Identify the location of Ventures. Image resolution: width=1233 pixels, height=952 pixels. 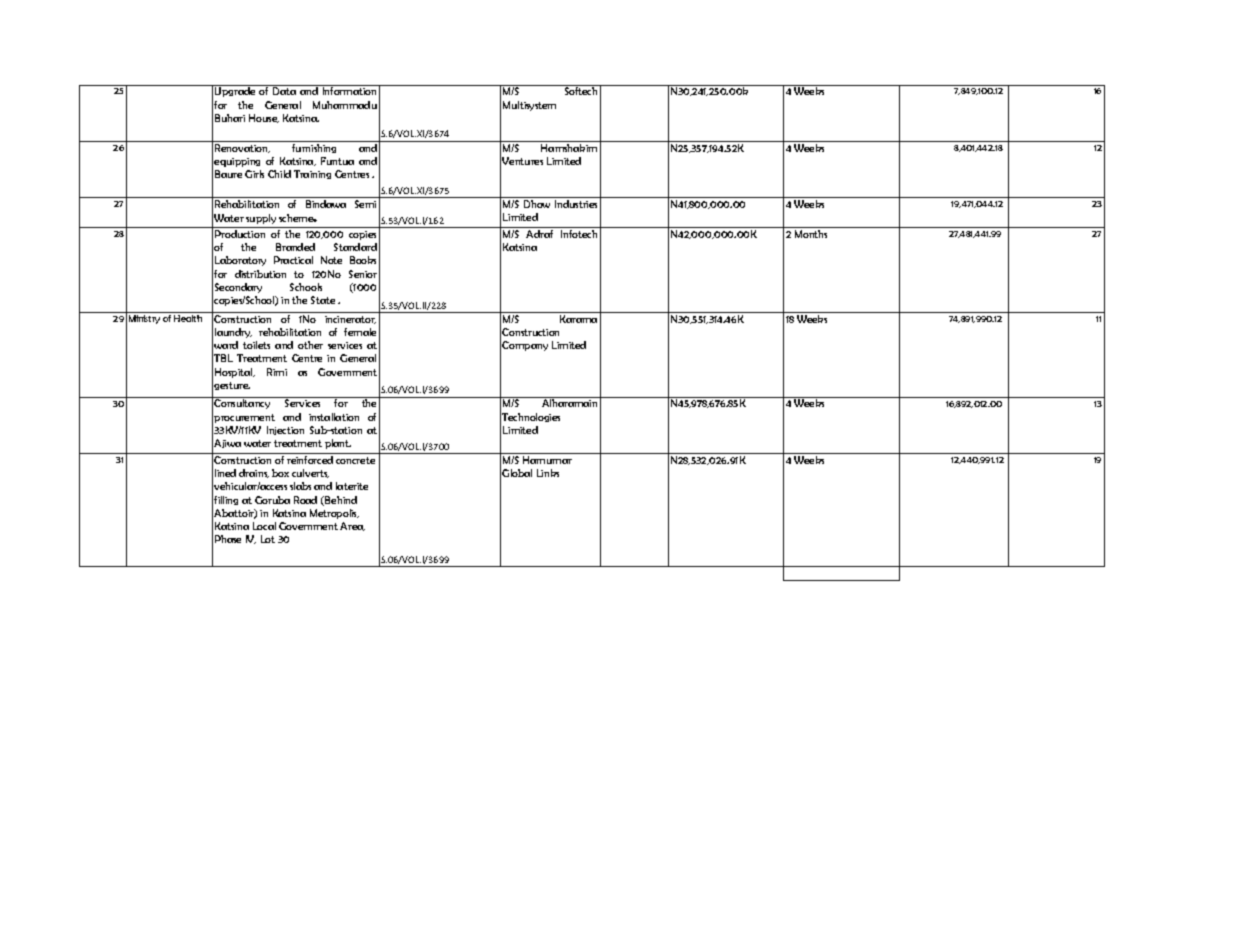
(522, 161).
